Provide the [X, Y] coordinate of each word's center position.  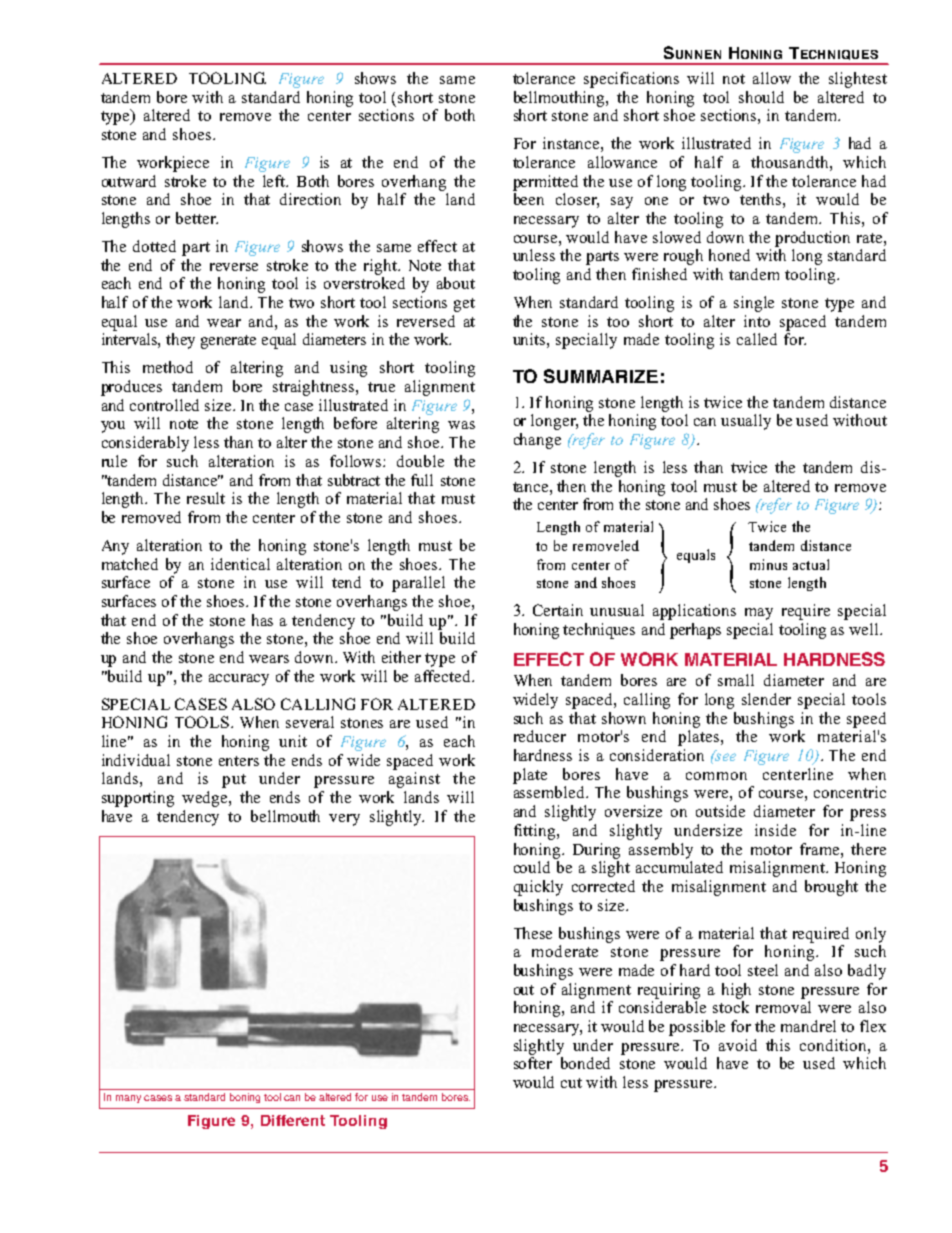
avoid [738, 1045]
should [761, 97]
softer [533, 1063]
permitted [545, 183]
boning [245, 1098]
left [275, 181]
